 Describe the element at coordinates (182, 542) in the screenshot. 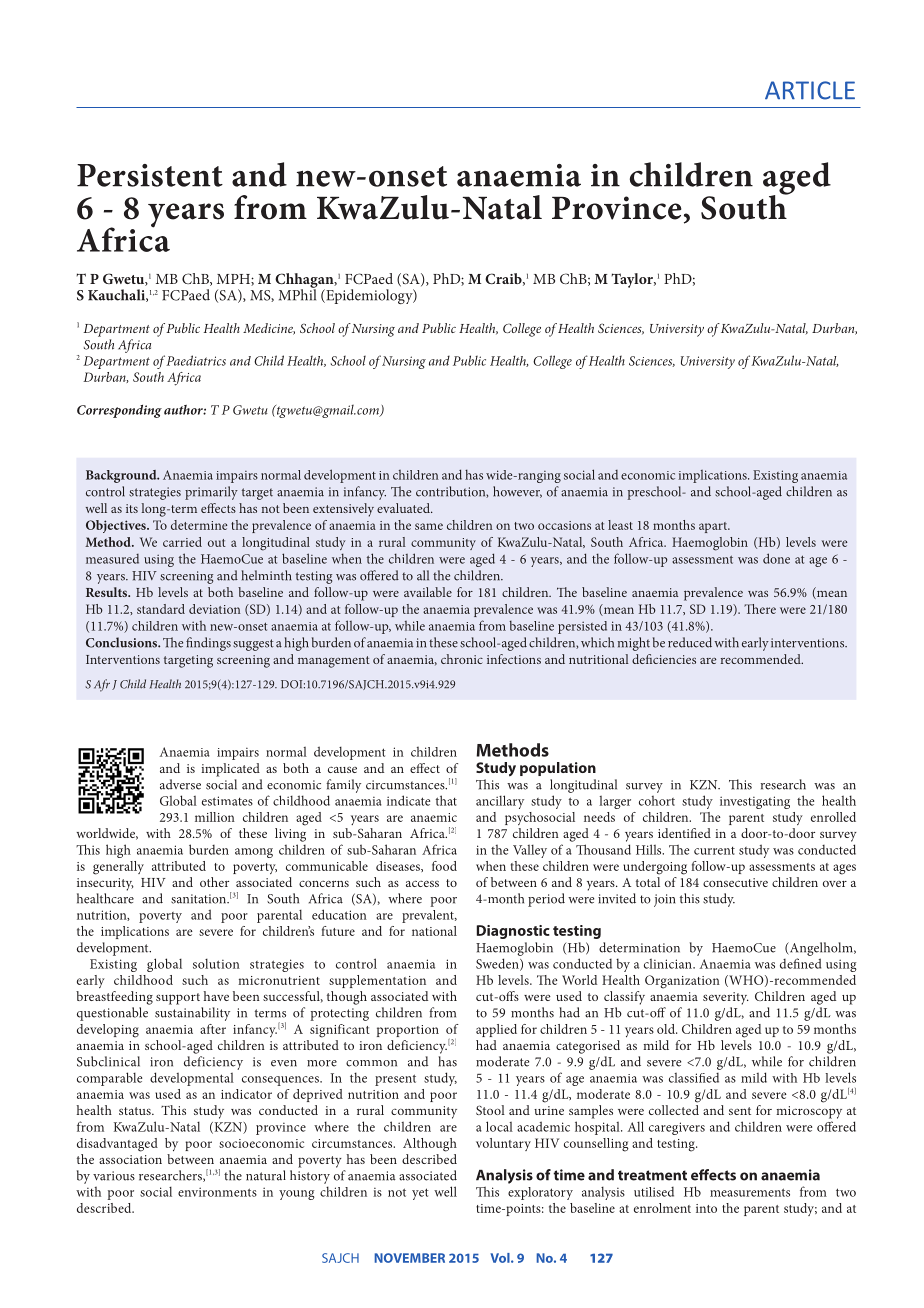

I see `carried` at that location.
